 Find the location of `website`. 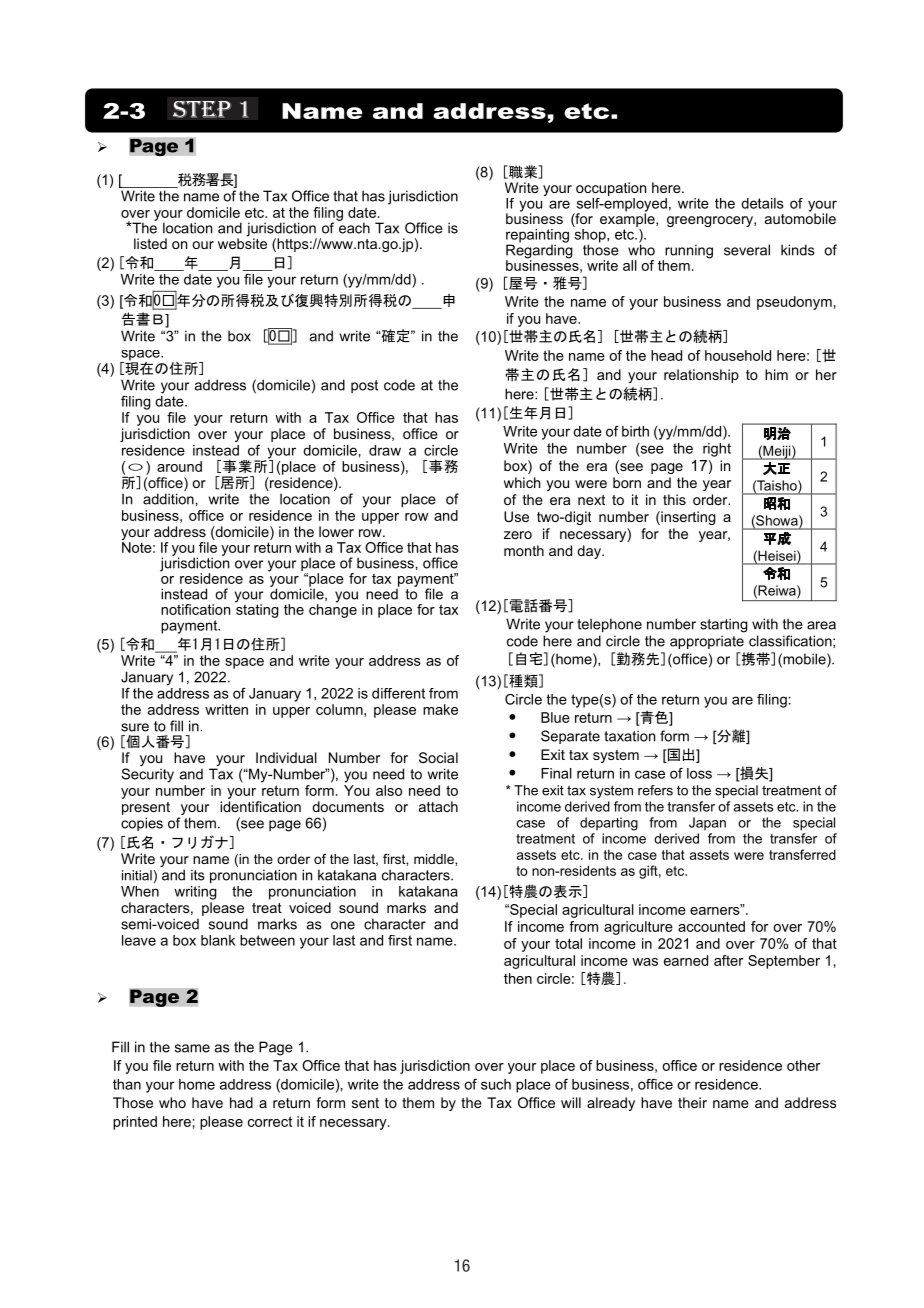

website is located at coordinates (242, 242).
